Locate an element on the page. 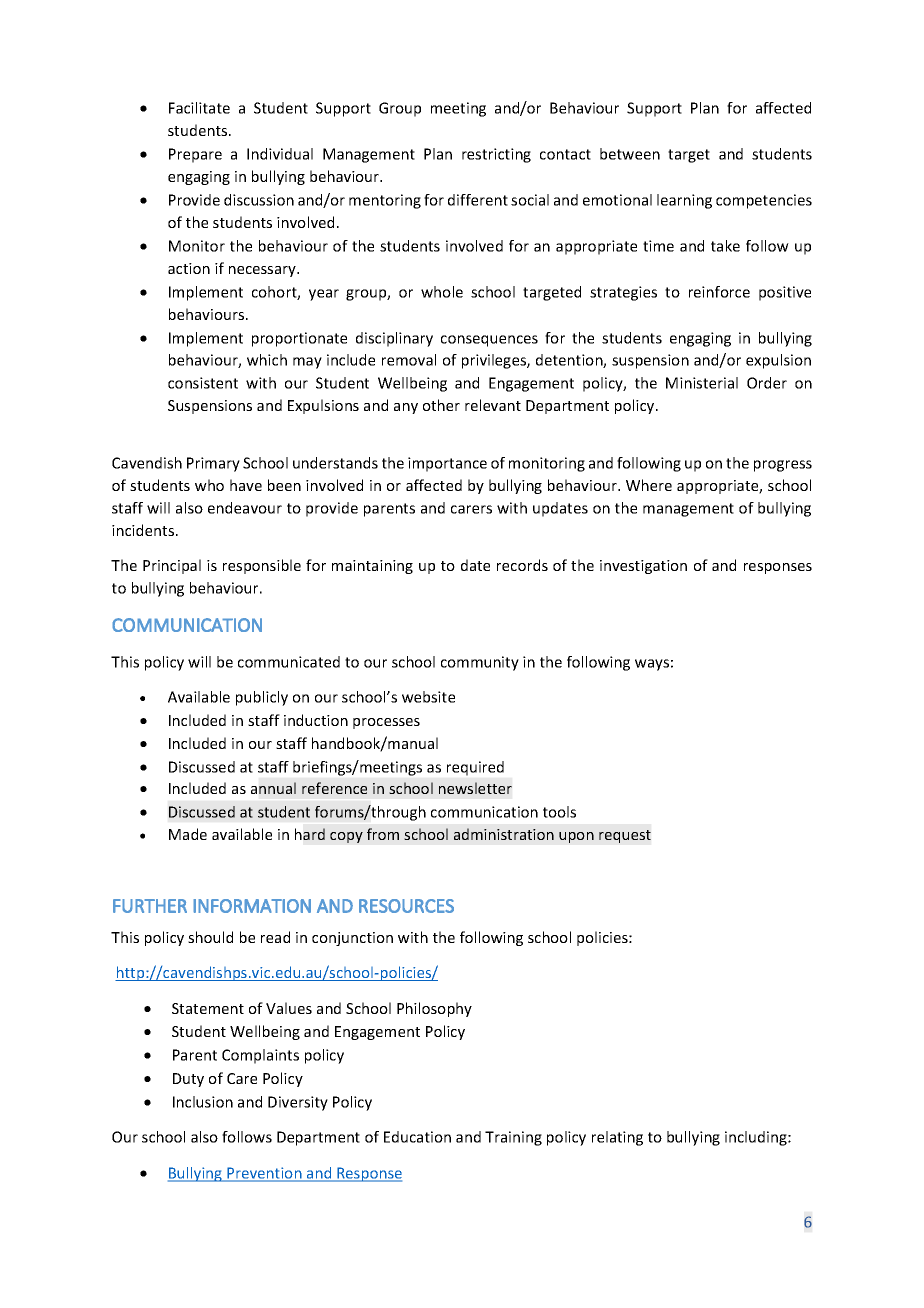 The height and width of the page is (1308, 924). learning is located at coordinates (684, 201).
